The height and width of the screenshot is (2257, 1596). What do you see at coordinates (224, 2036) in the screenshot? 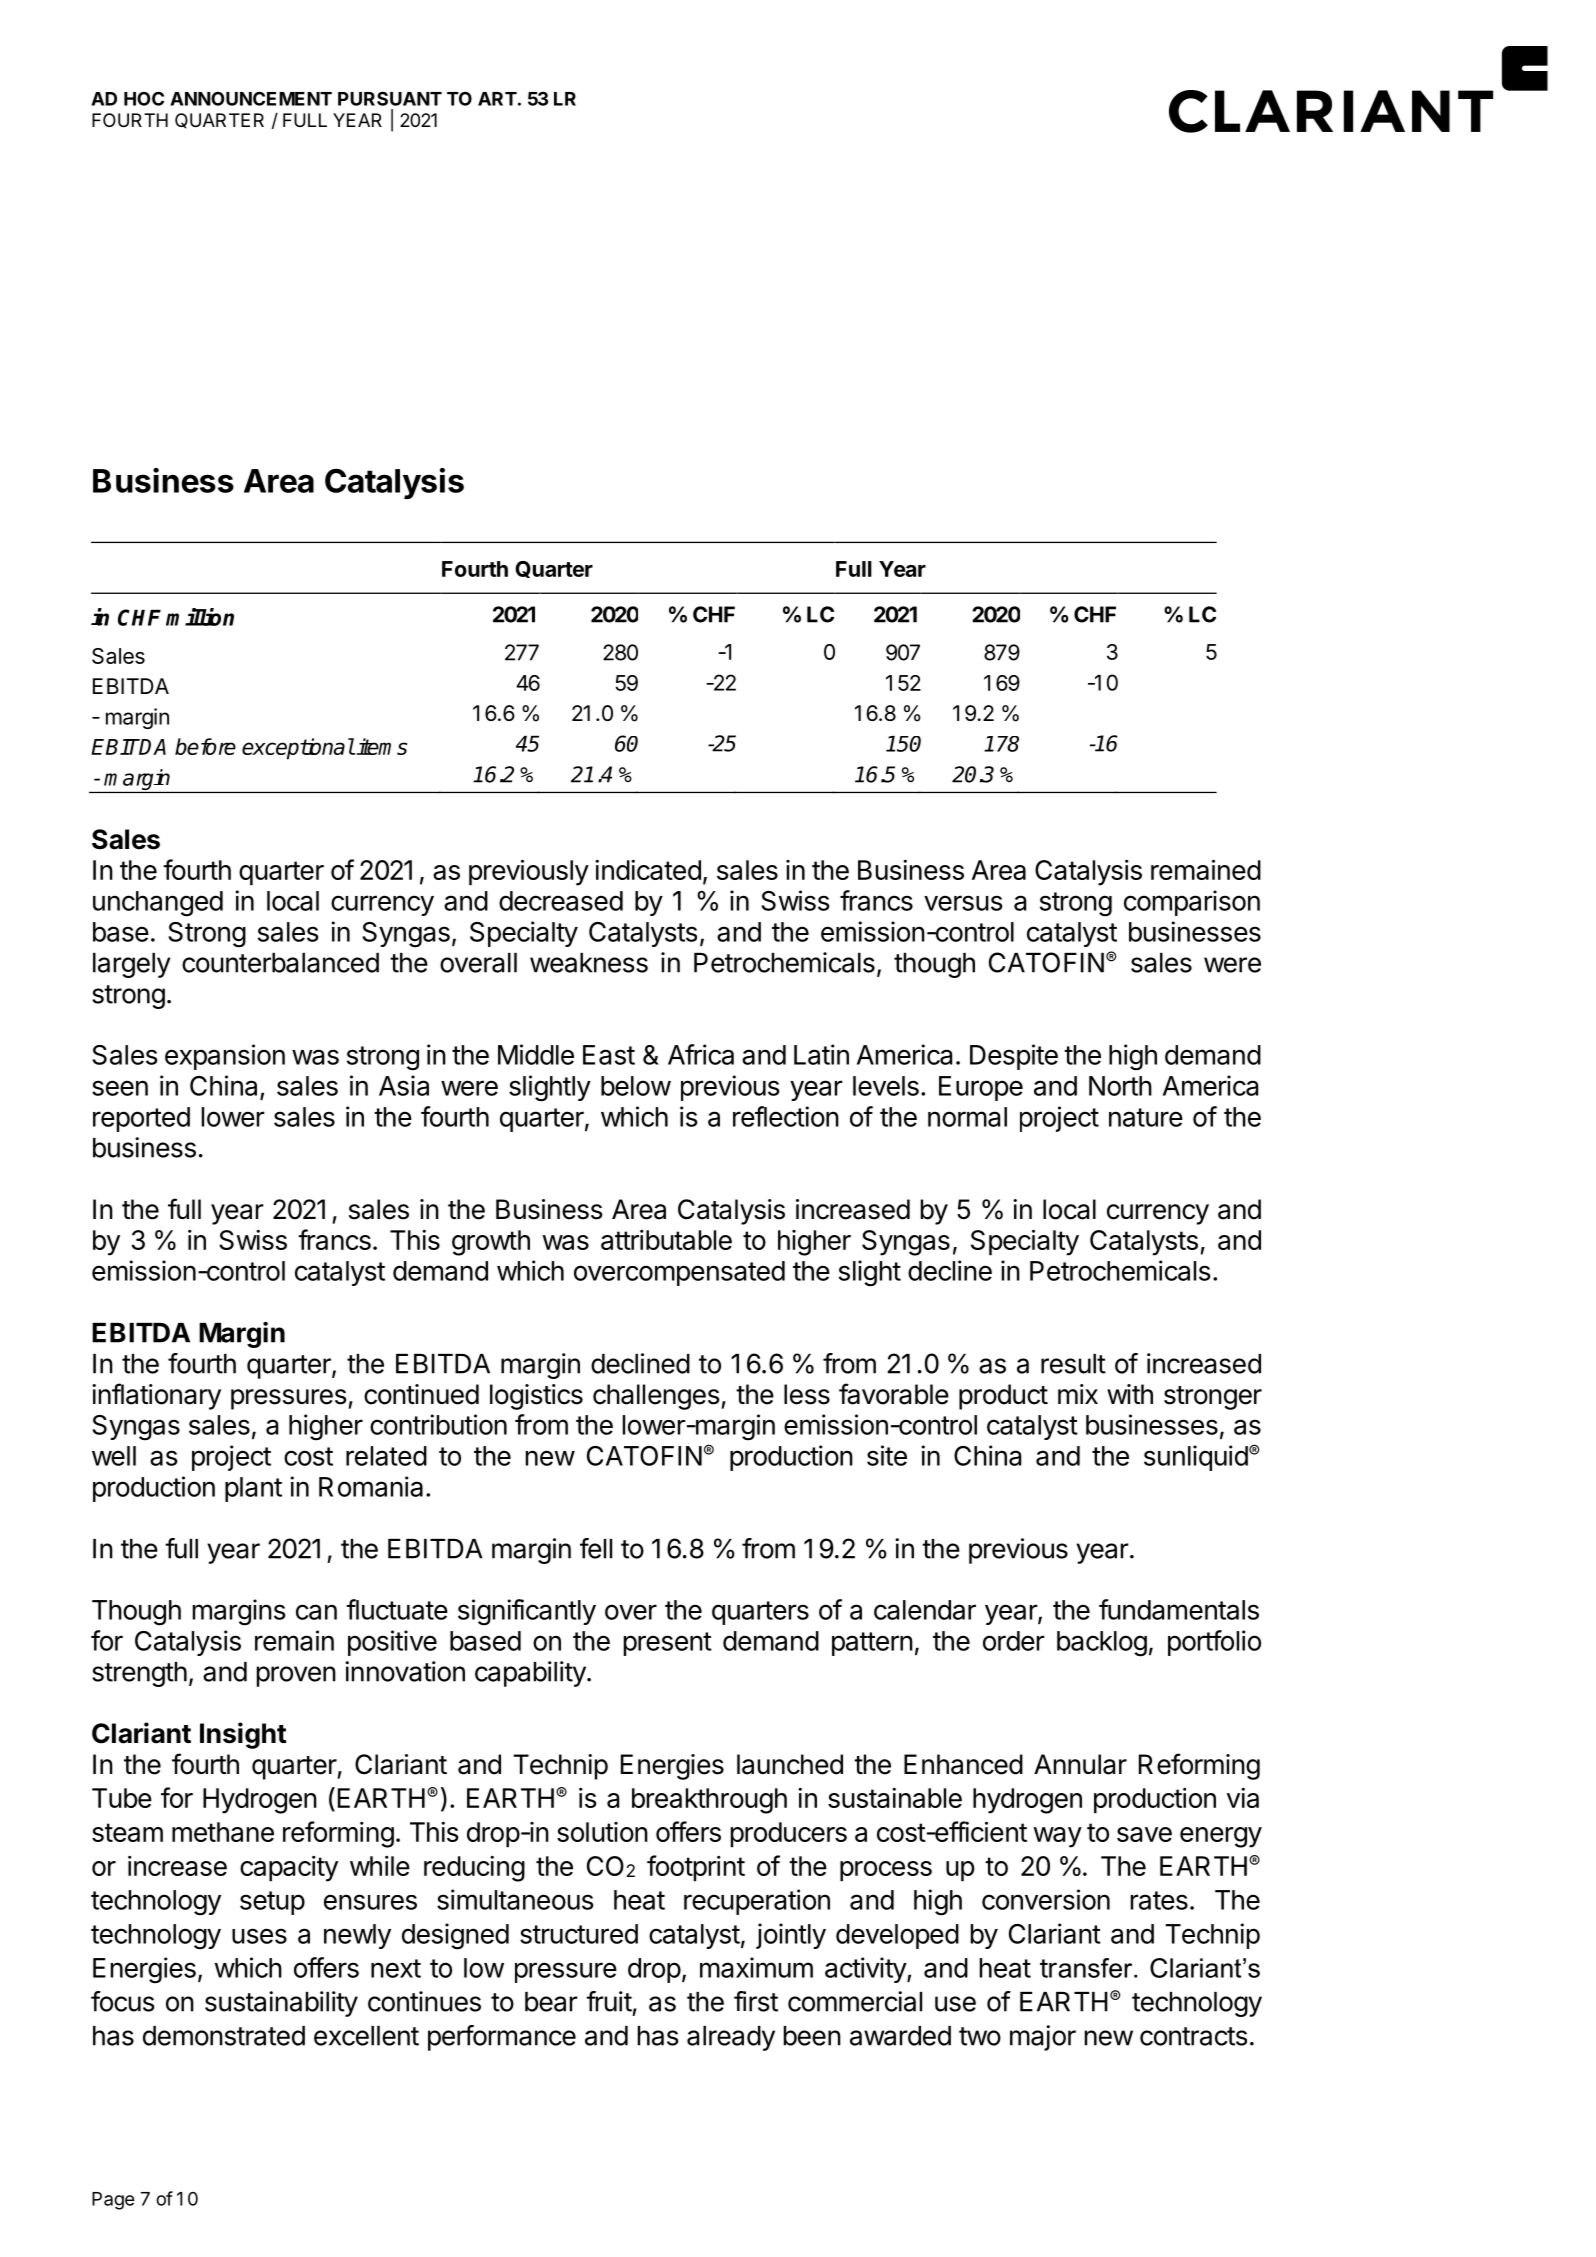
I see `demonstrated` at bounding box center [224, 2036].
